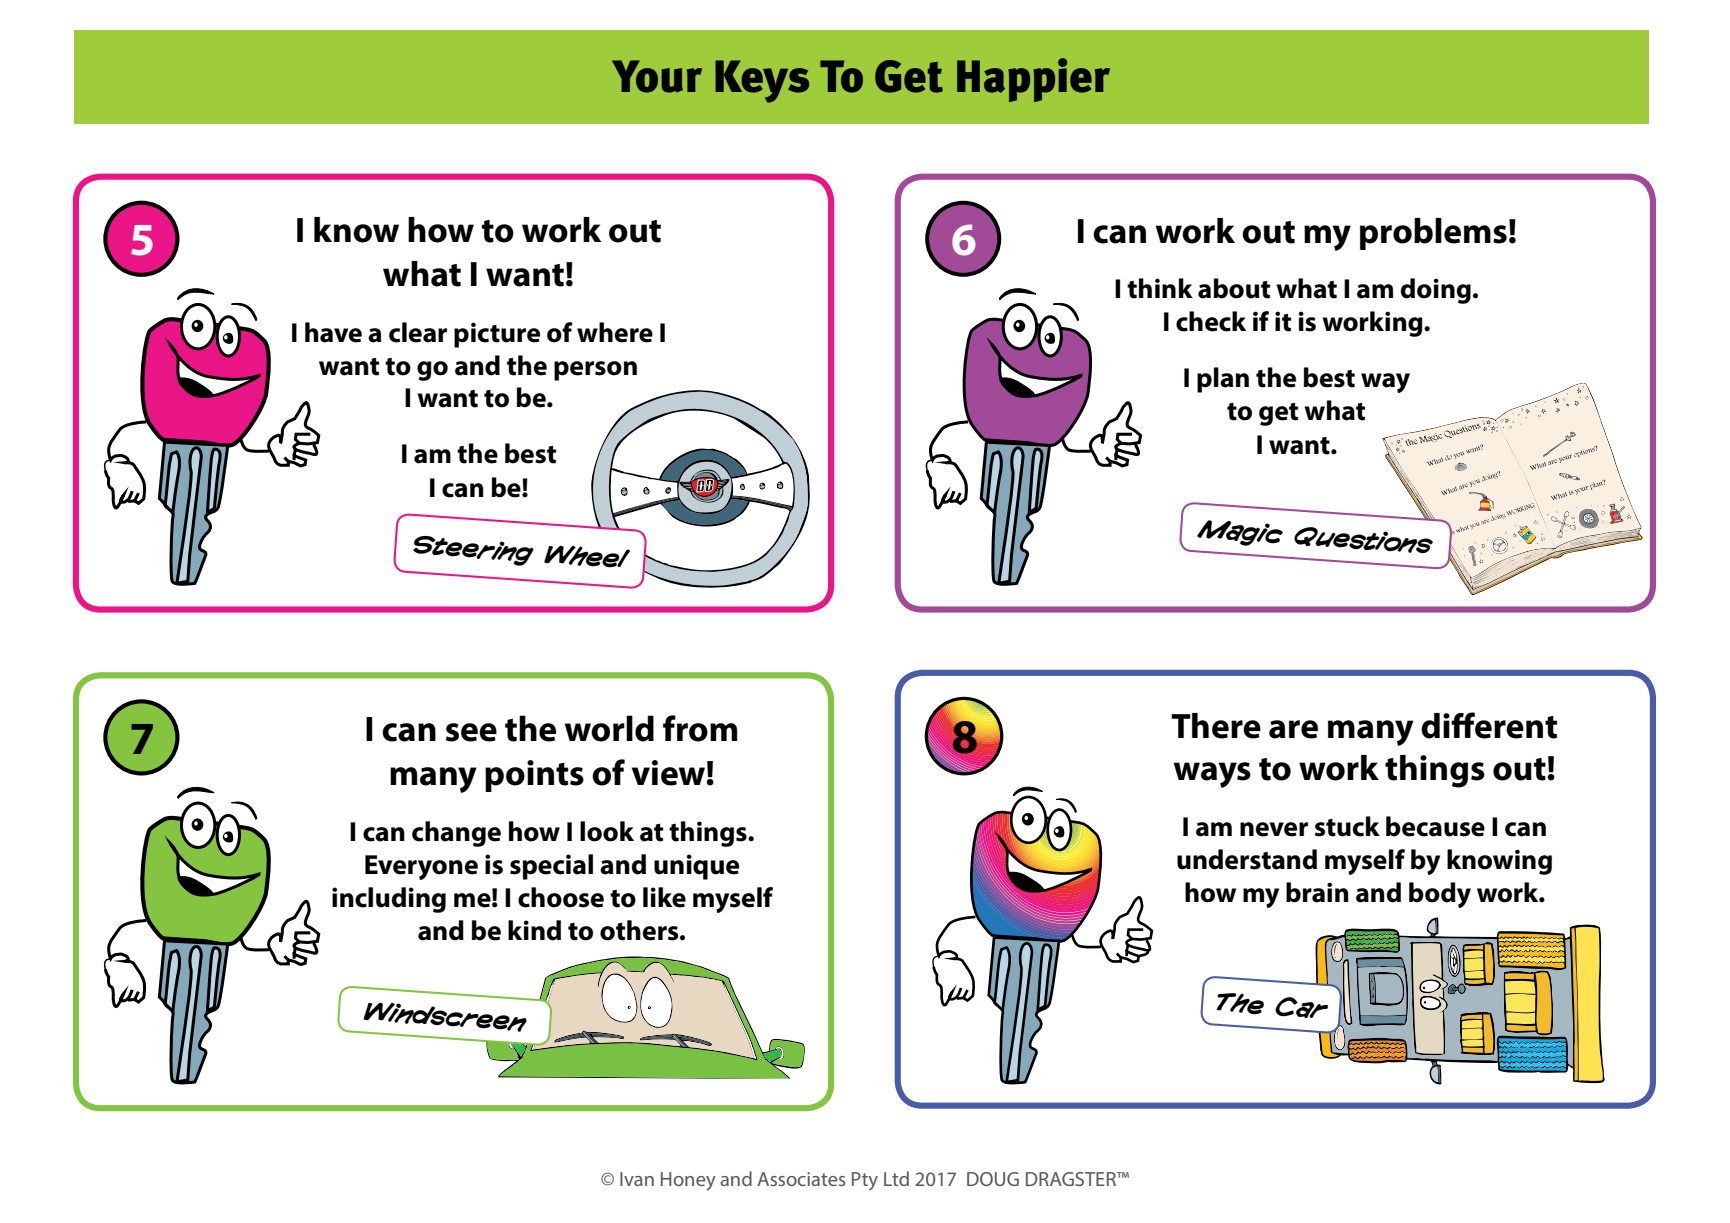  What do you see at coordinates (421, 867) in the screenshot?
I see `Everyone` at bounding box center [421, 867].
